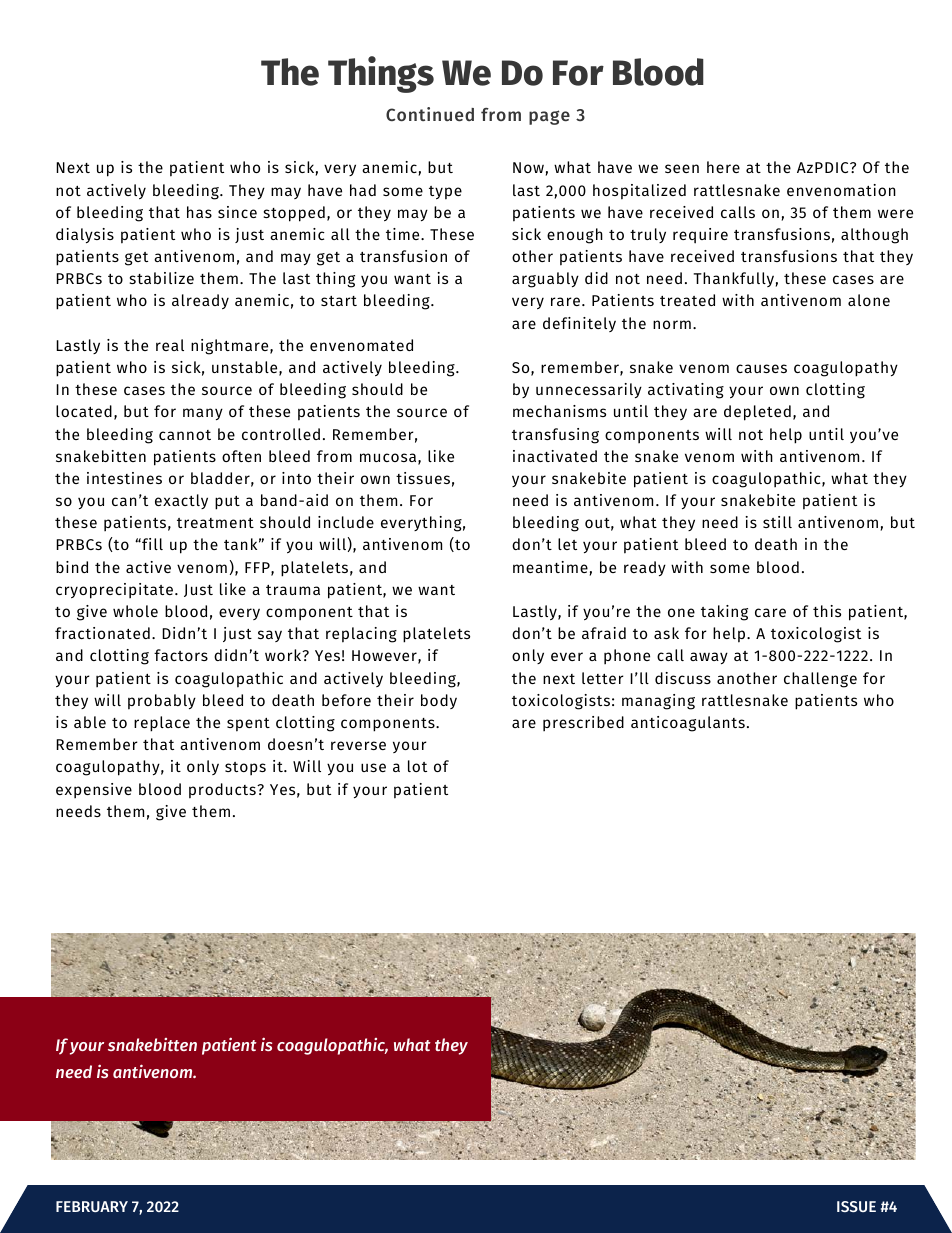 Image resolution: width=952 pixels, height=1233 pixels. What do you see at coordinates (223, 791) in the page?
I see `products` at bounding box center [223, 791].
